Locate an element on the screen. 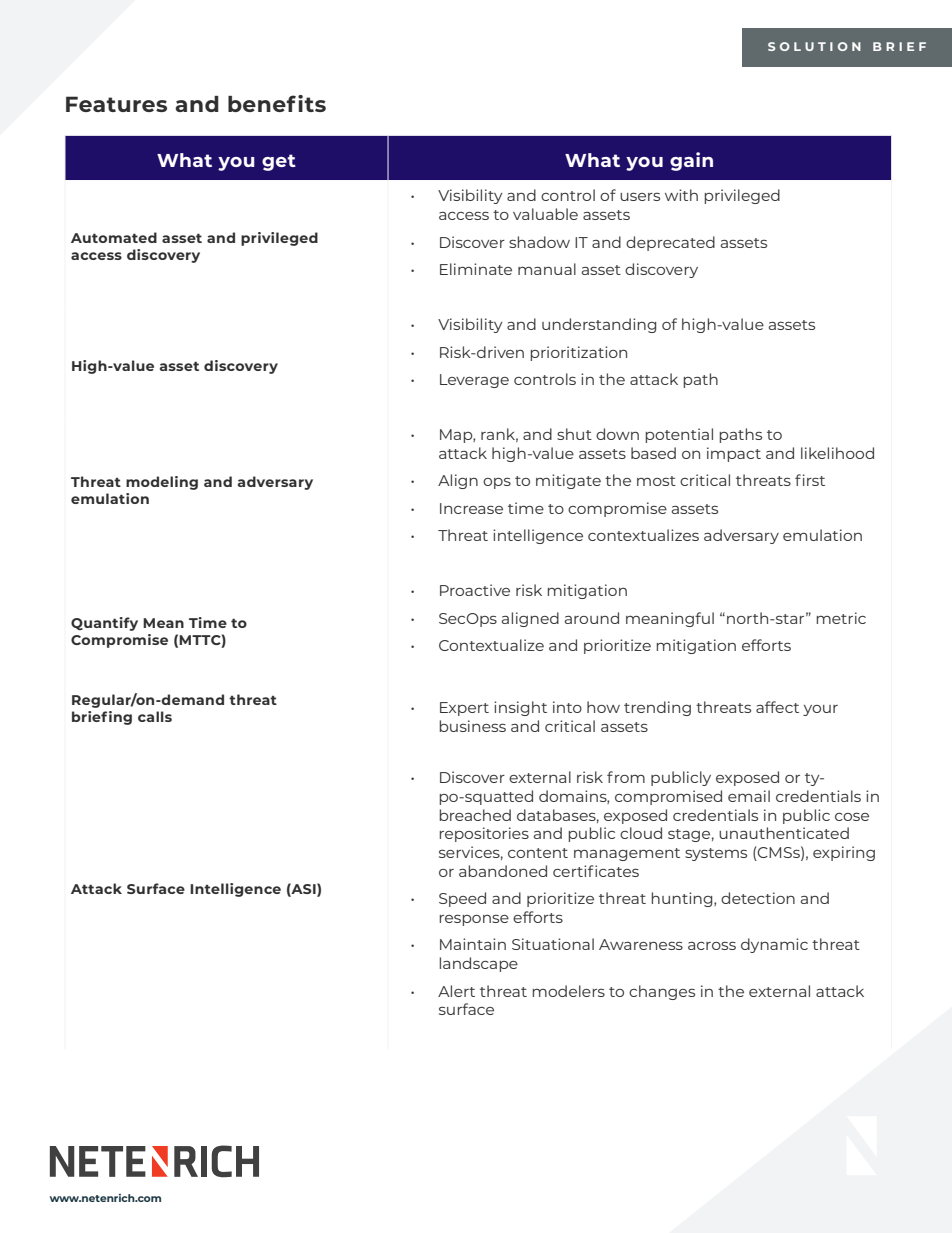 The image size is (952, 1233). email is located at coordinates (749, 796).
